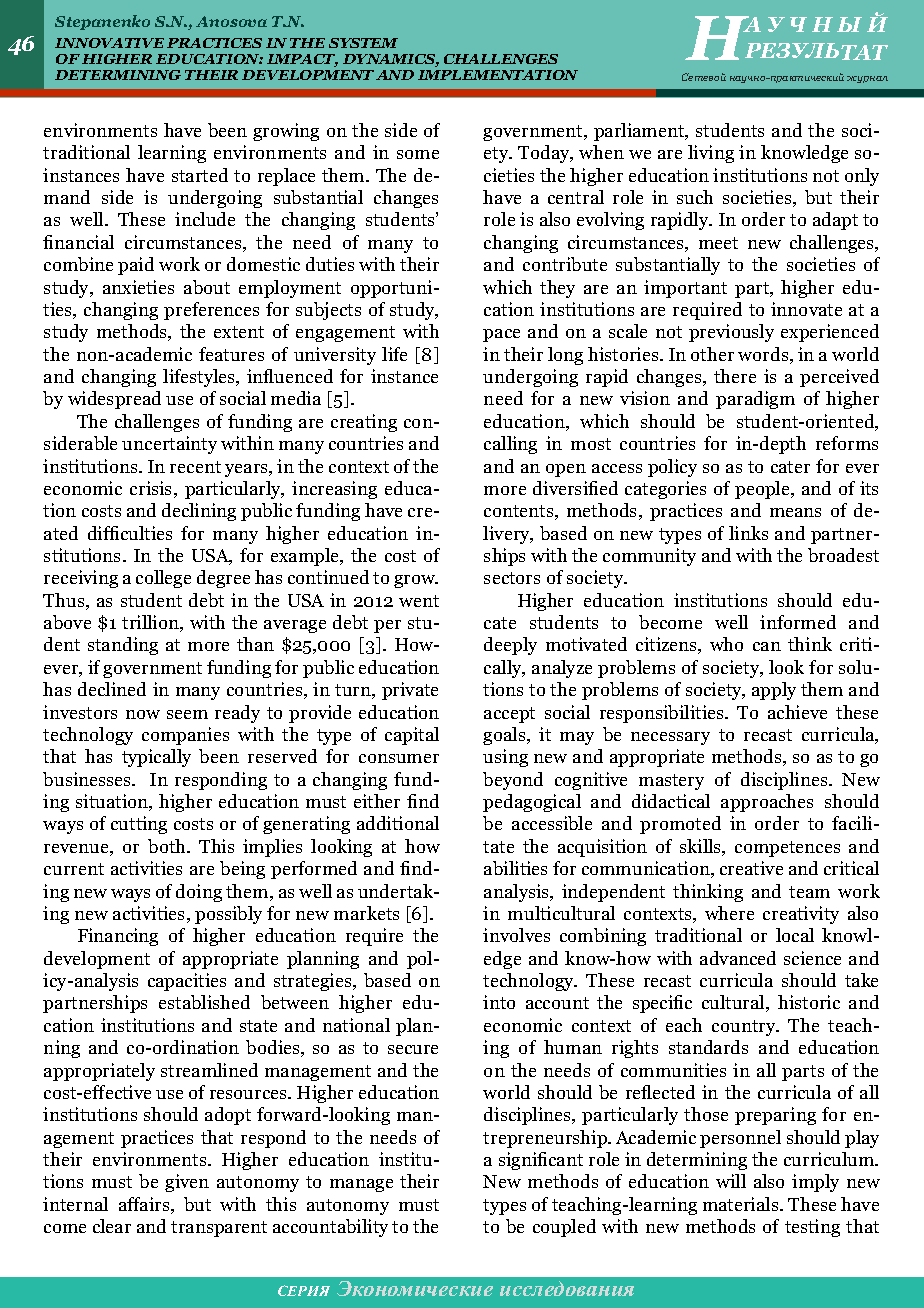 This image has width=924, height=1308. Describe the element at coordinates (109, 43) in the image. I see `INNOVATIVE` at that location.
